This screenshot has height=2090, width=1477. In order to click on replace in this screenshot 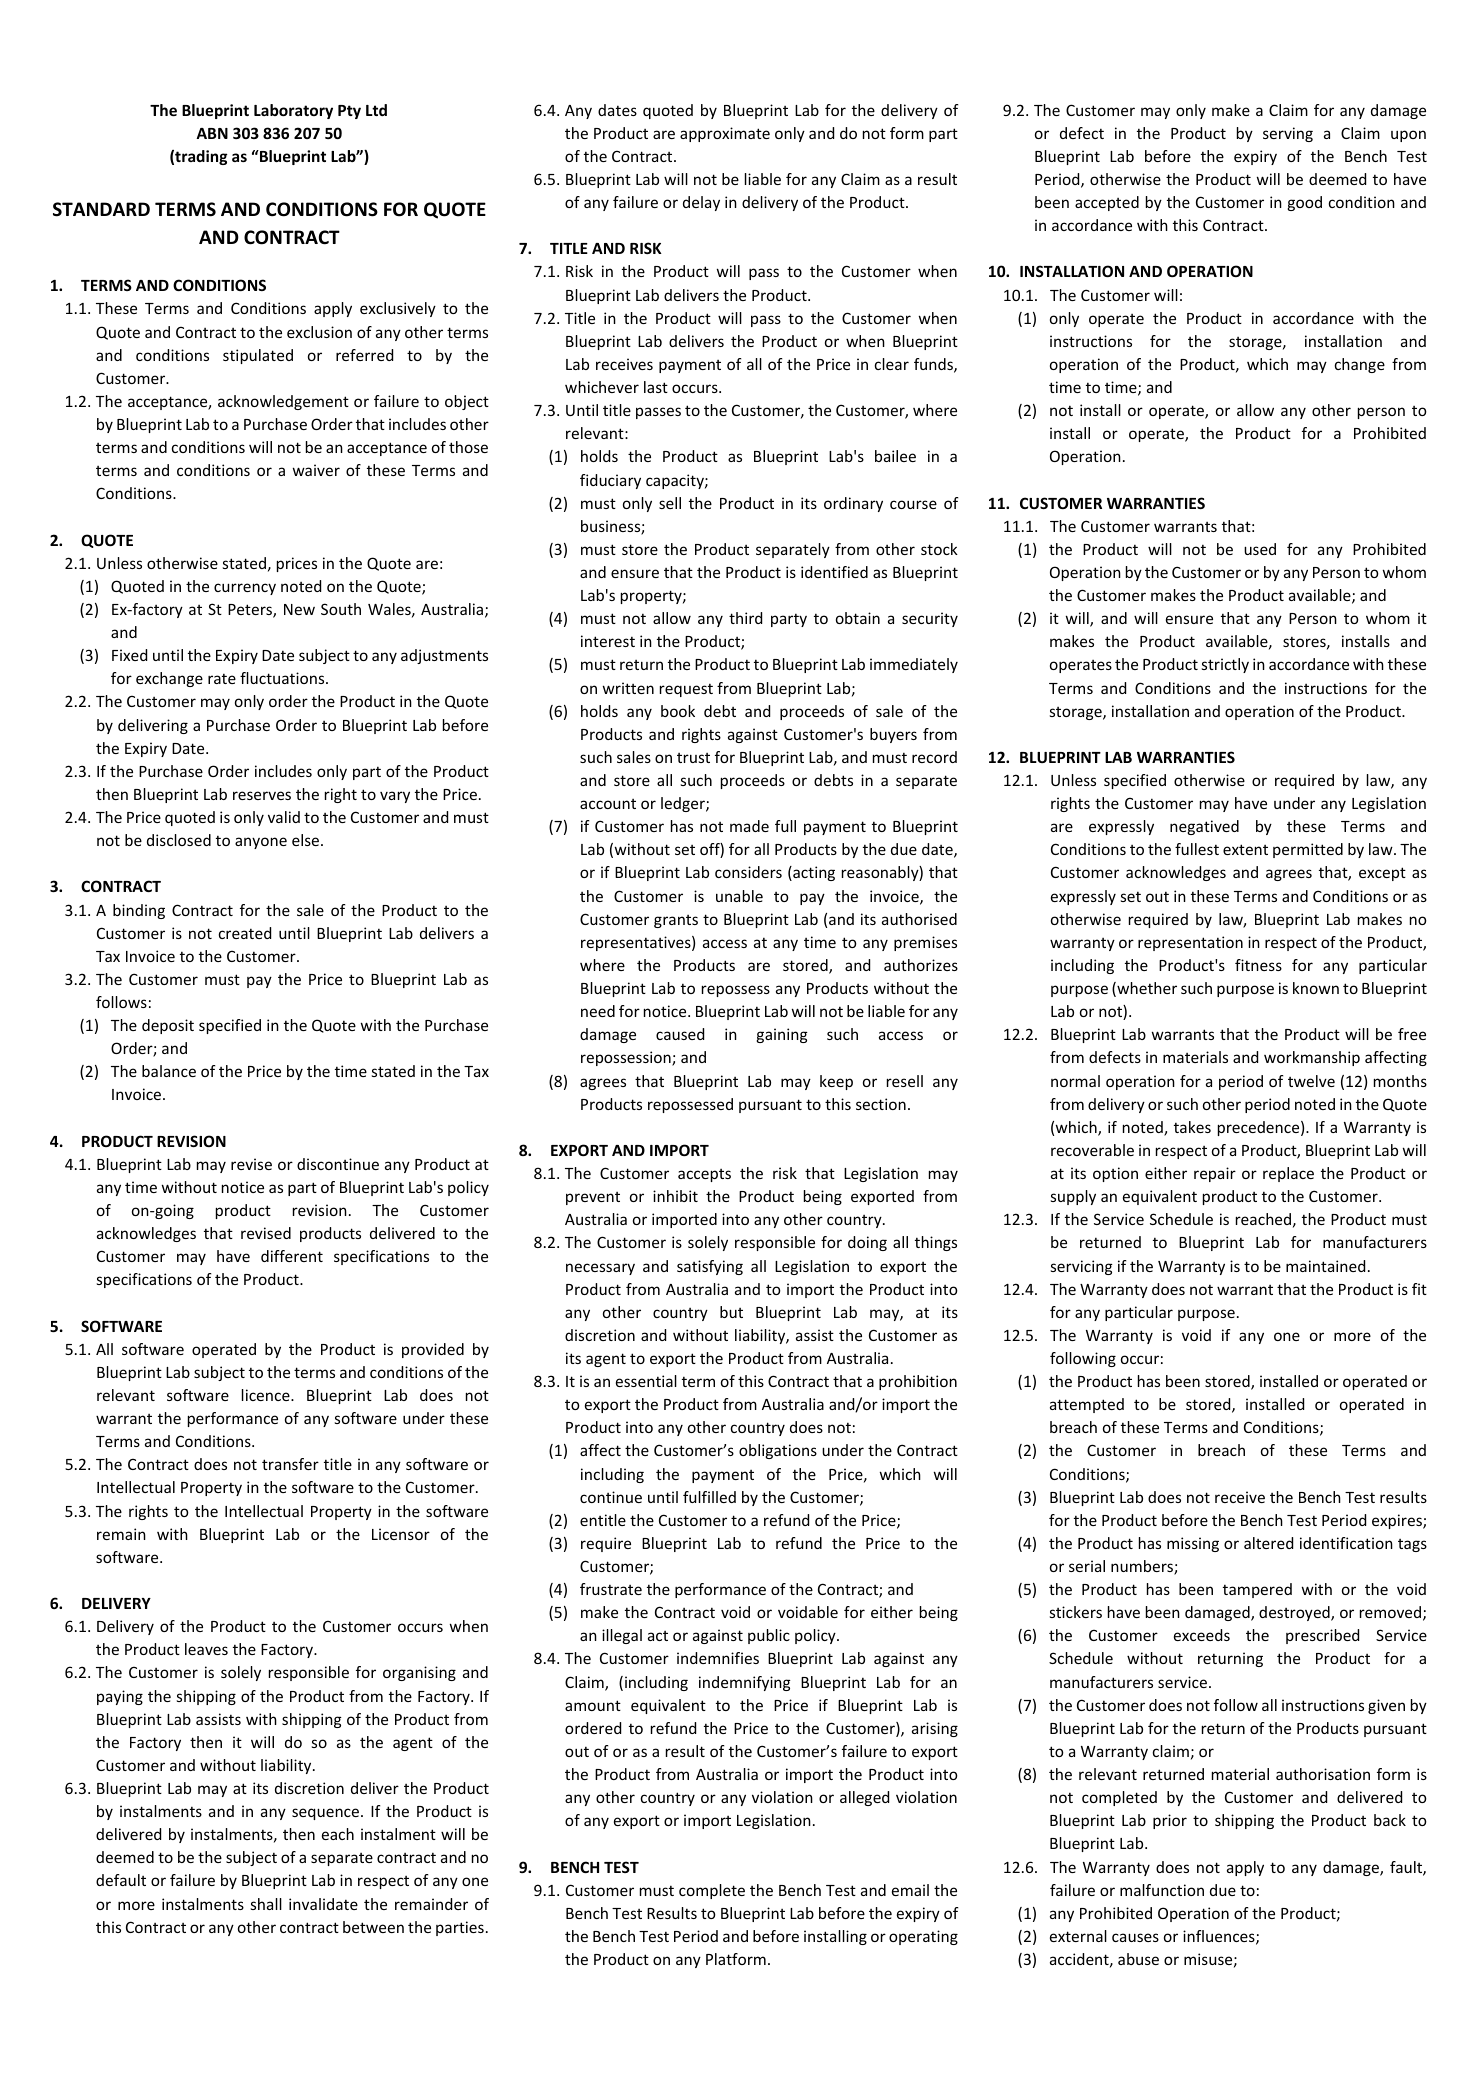, I will do `click(1288, 1174)`.
